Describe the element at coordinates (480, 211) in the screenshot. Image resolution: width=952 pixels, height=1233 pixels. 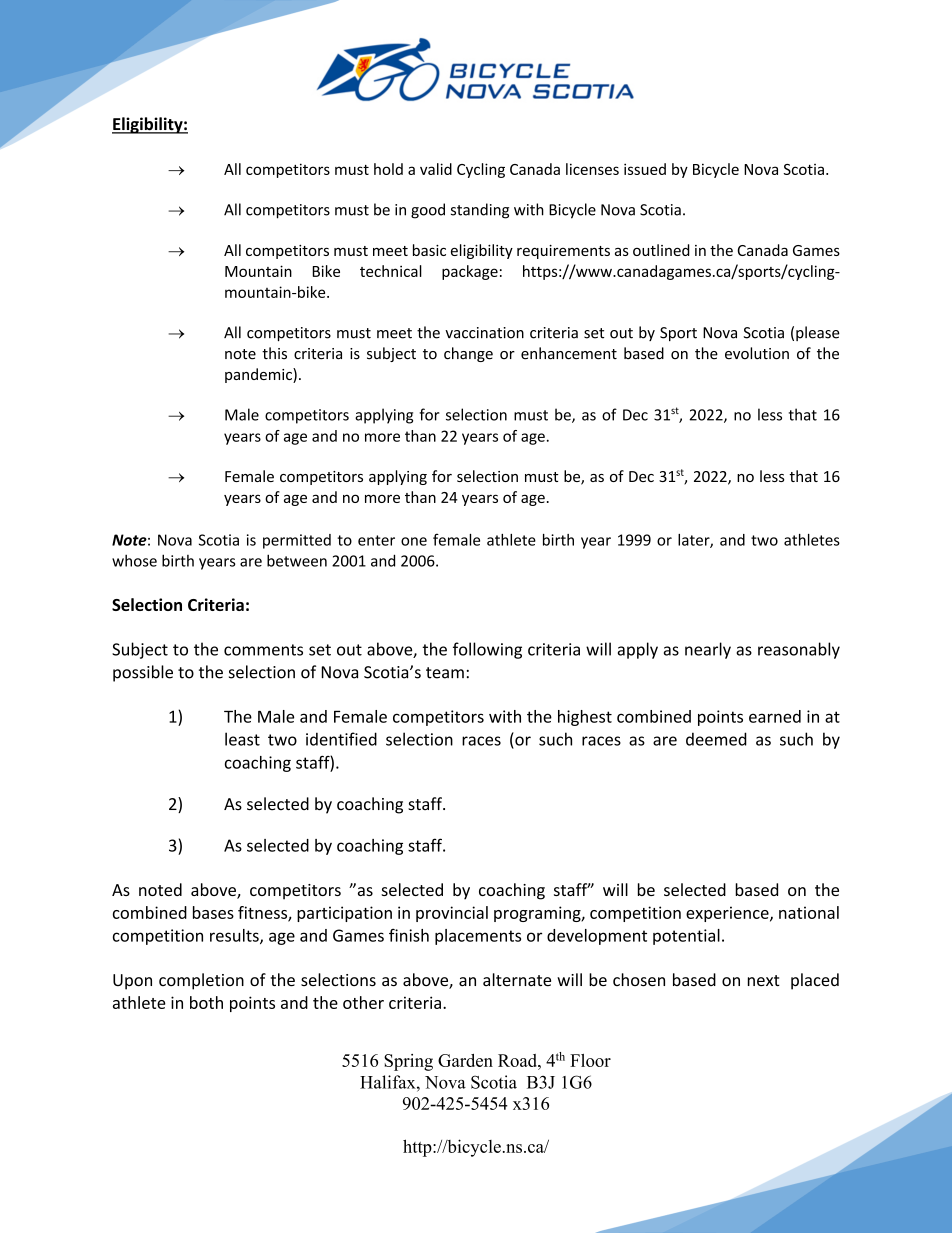
I see `standing` at that location.
